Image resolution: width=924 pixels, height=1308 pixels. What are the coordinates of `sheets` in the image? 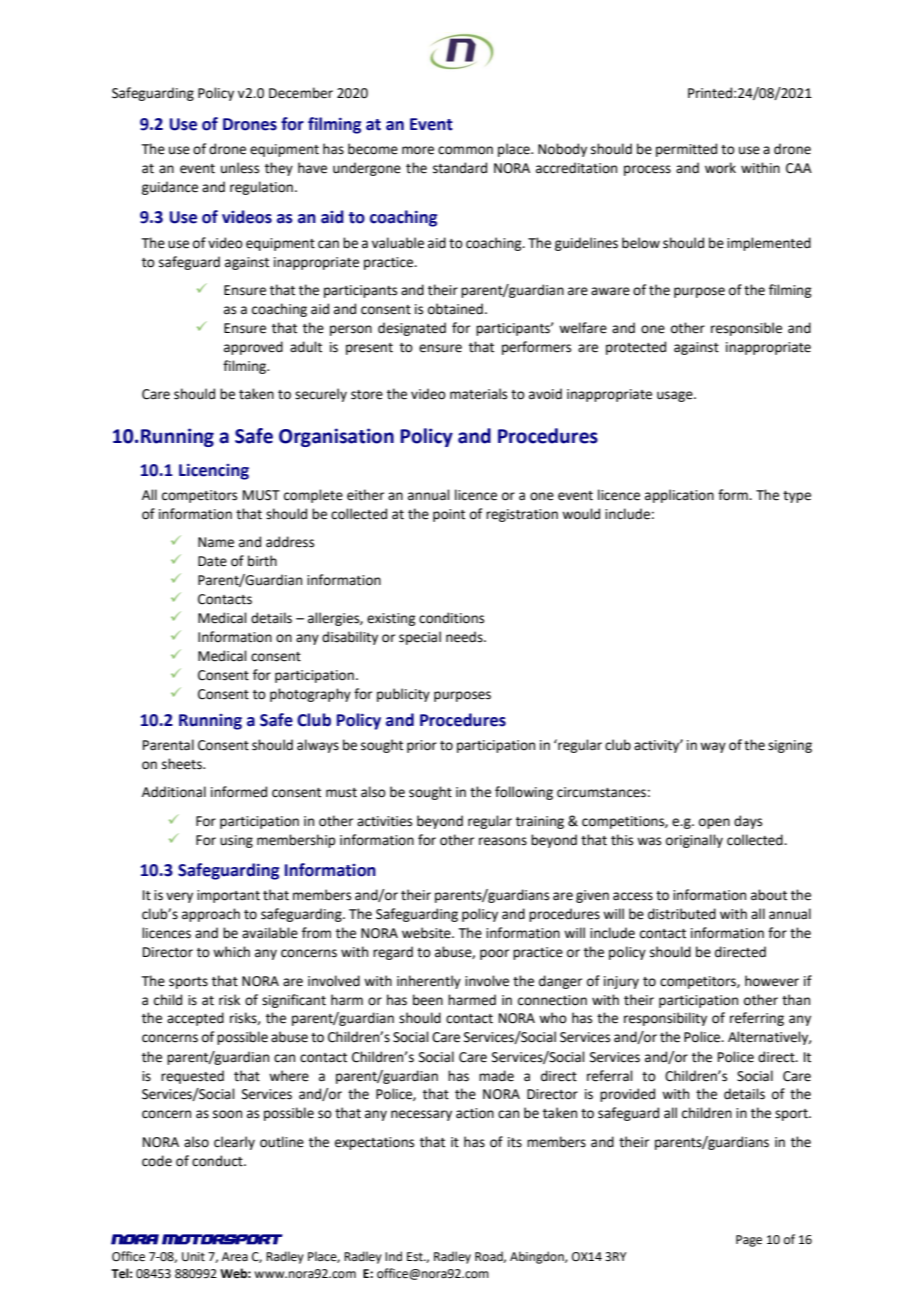 It's located at (183, 764).
